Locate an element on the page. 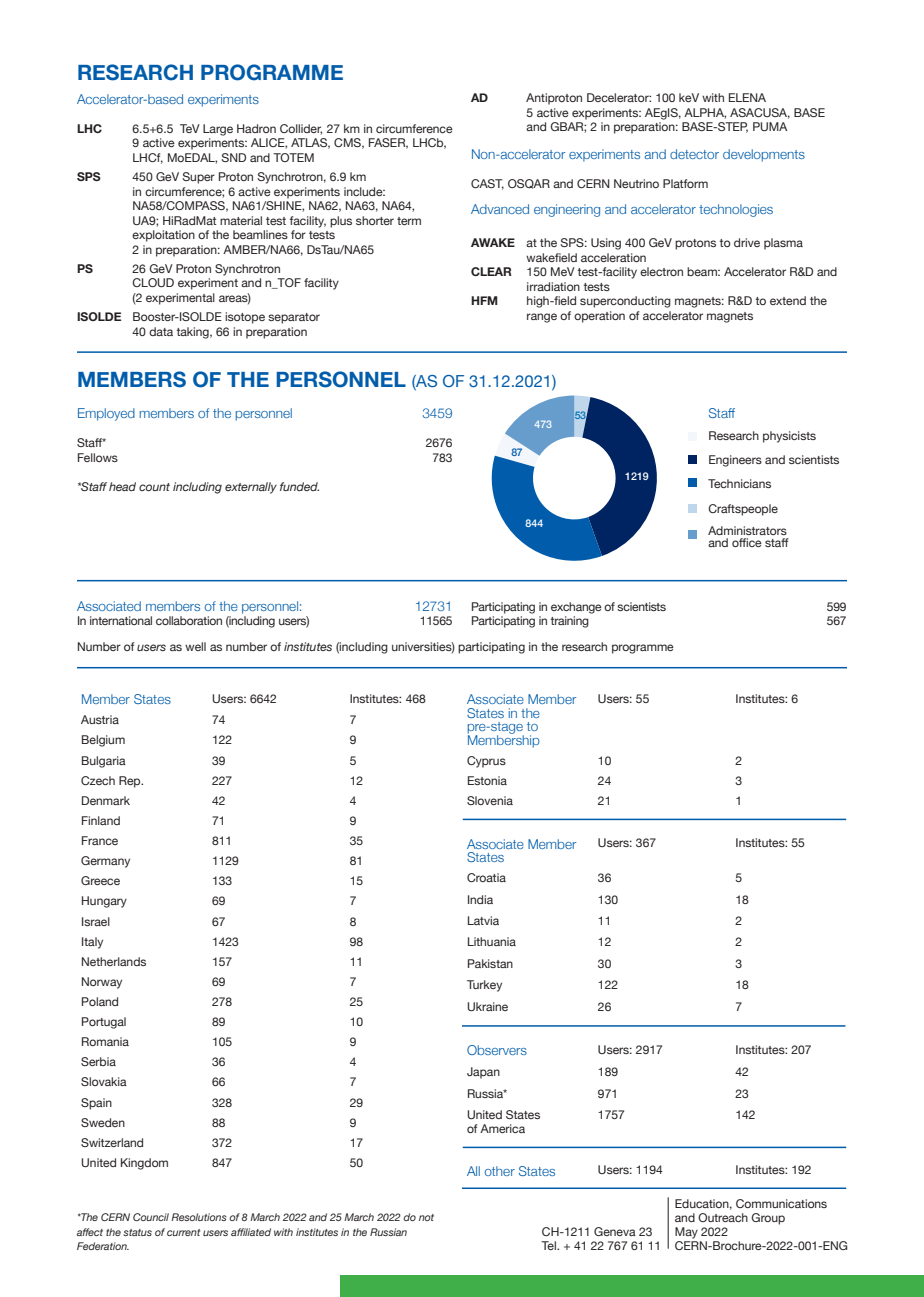 This image has height=1297, width=924. exchange is located at coordinates (576, 608).
